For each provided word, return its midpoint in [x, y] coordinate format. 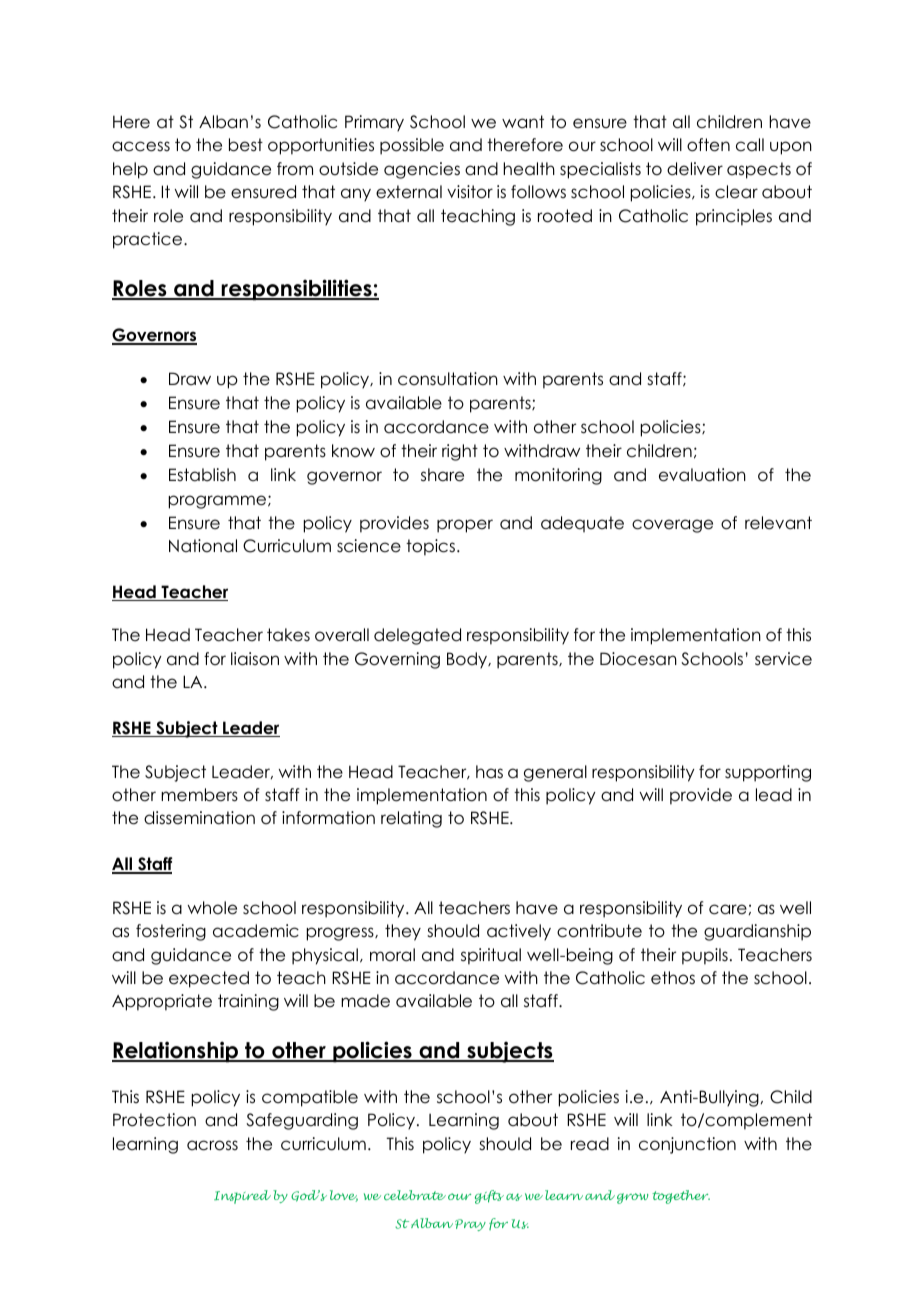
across [212, 1145]
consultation [448, 379]
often [708, 145]
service [783, 659]
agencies [422, 170]
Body [468, 660]
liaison [255, 659]
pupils [705, 956]
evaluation [702, 475]
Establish [202, 475]
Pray [470, 1225]
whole [212, 908]
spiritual [491, 956]
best [246, 145]
